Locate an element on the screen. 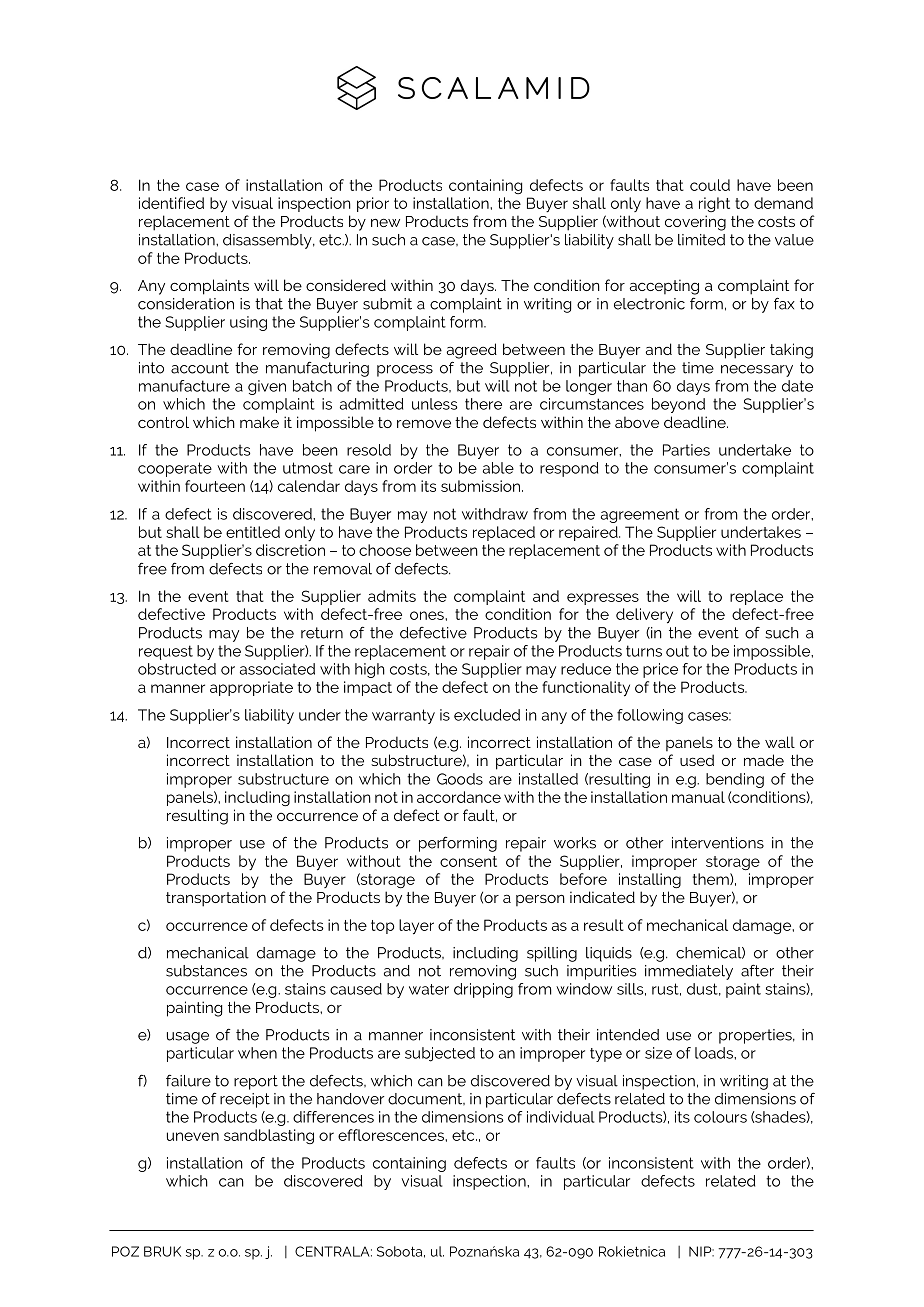 The width and height of the screenshot is (924, 1307). submission is located at coordinates (482, 486).
